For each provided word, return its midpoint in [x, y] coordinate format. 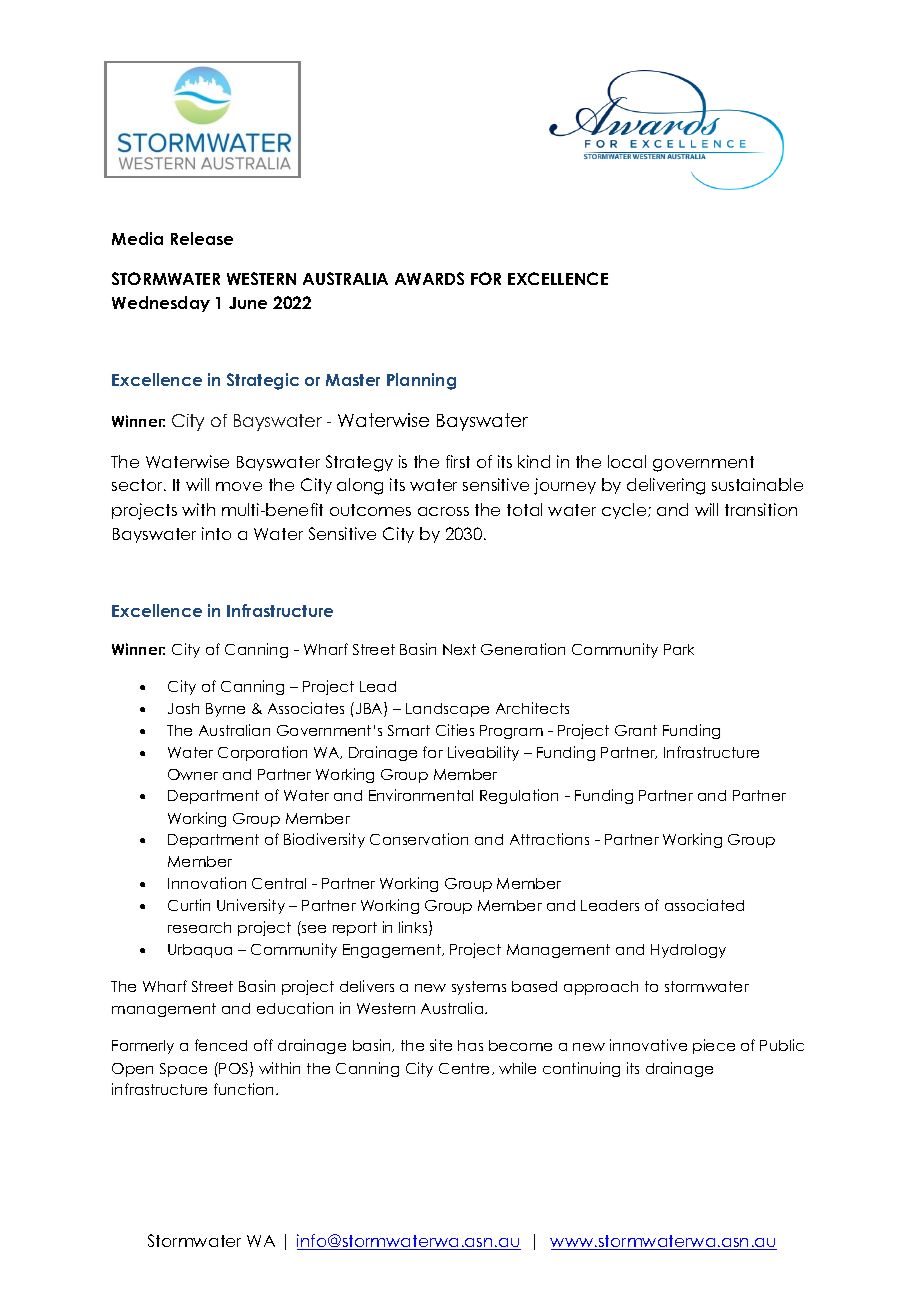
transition [761, 509]
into [216, 533]
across [443, 511]
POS [235, 1069]
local [627, 461]
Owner [193, 774]
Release [202, 238]
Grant [636, 730]
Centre [466, 1069]
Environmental [421, 795]
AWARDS [429, 278]
